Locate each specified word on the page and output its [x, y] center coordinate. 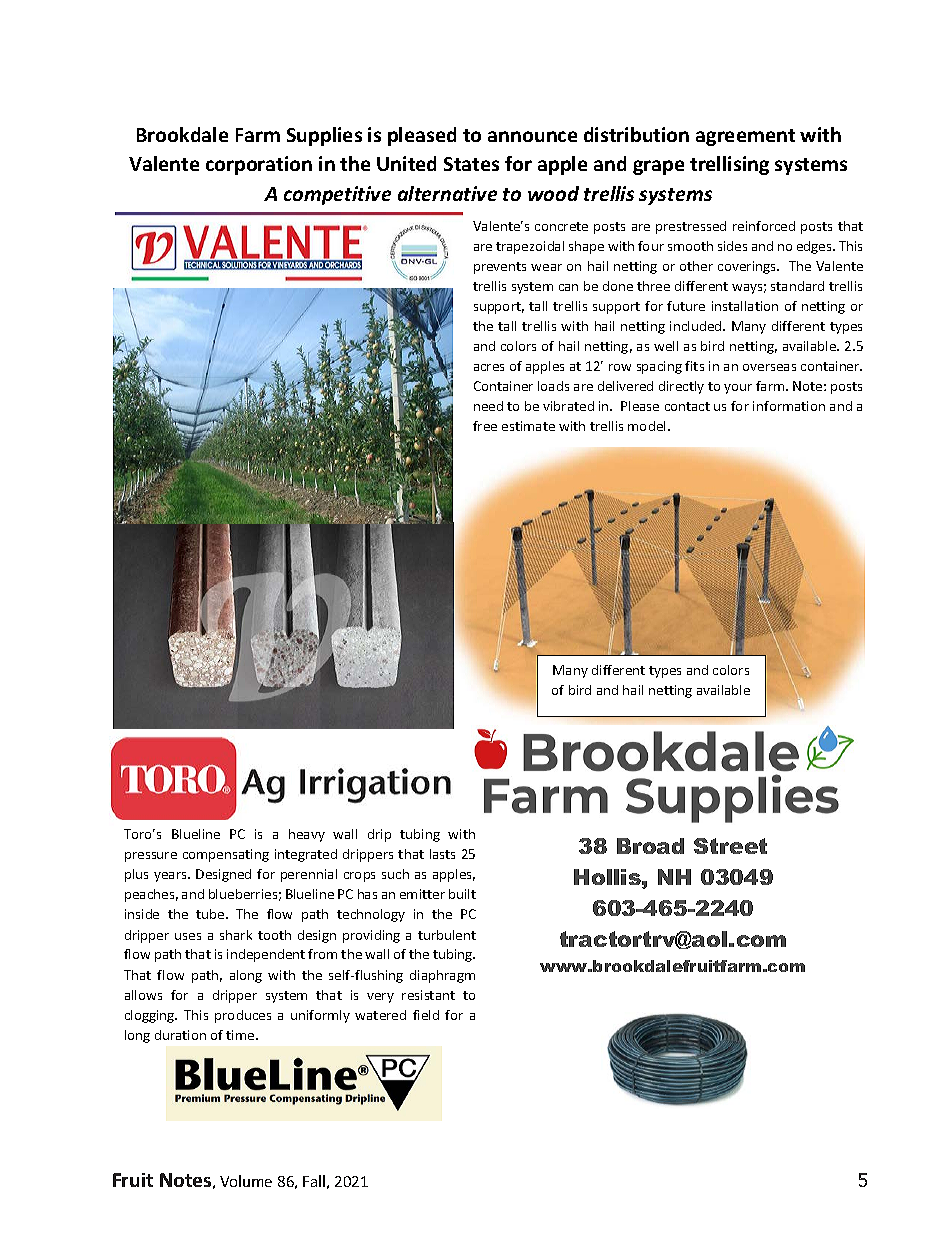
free [485, 426]
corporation [259, 165]
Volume [246, 1181]
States [471, 164]
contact [687, 406]
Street [730, 846]
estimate [528, 426]
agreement [745, 137]
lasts [442, 854]
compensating [226, 855]
